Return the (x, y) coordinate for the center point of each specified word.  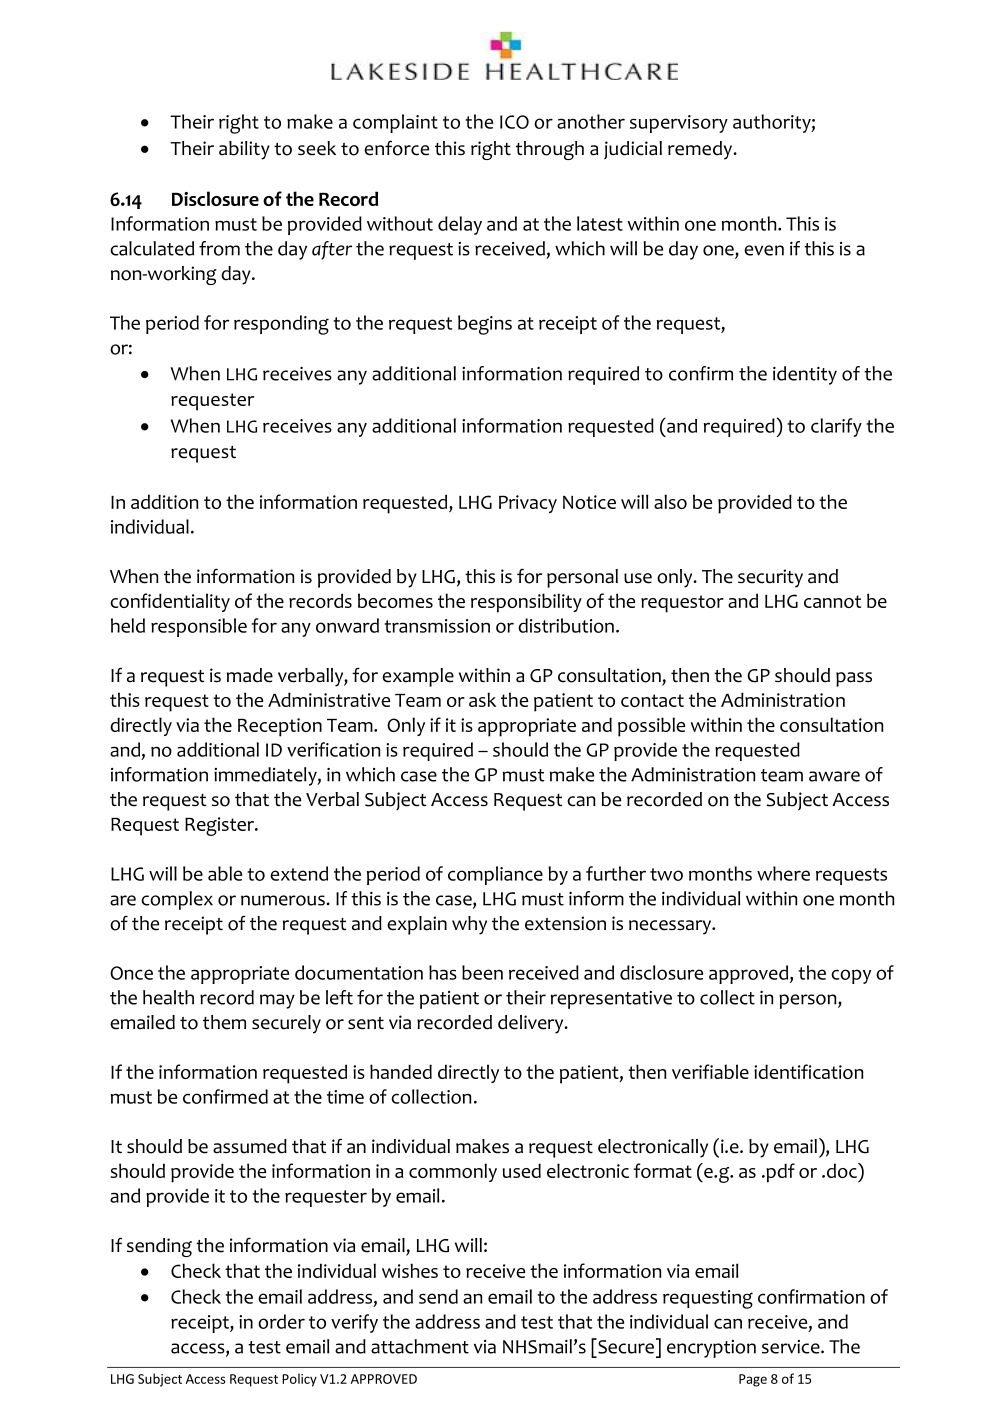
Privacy (528, 504)
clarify (836, 427)
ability (244, 150)
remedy (701, 150)
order (281, 1321)
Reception (280, 727)
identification (808, 1071)
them (224, 1022)
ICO (514, 122)
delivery (532, 1024)
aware (834, 776)
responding (281, 325)
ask (482, 699)
